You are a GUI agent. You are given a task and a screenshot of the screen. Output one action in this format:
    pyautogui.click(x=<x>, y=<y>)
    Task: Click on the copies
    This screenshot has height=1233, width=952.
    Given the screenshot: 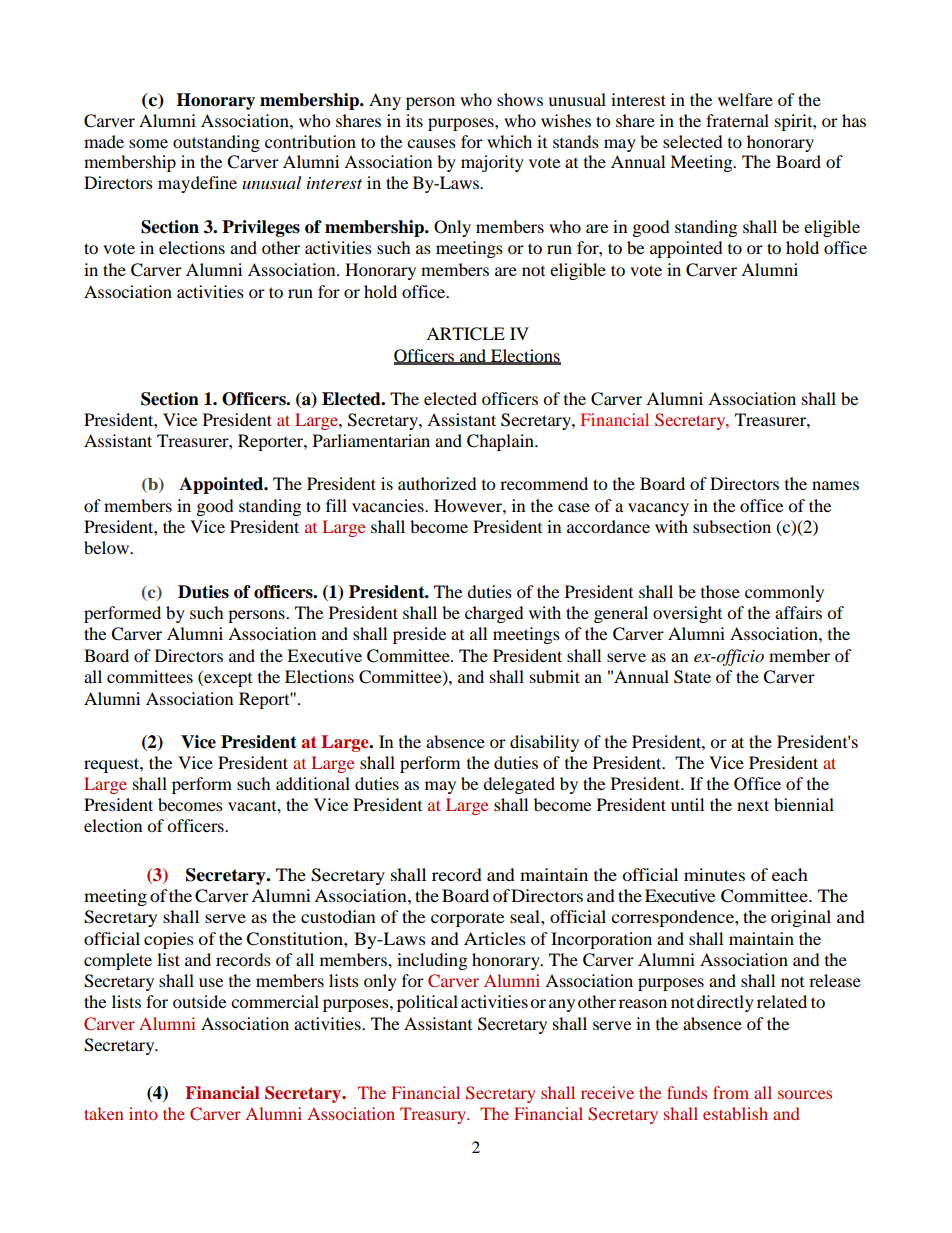 What is the action you would take?
    pyautogui.click(x=169, y=940)
